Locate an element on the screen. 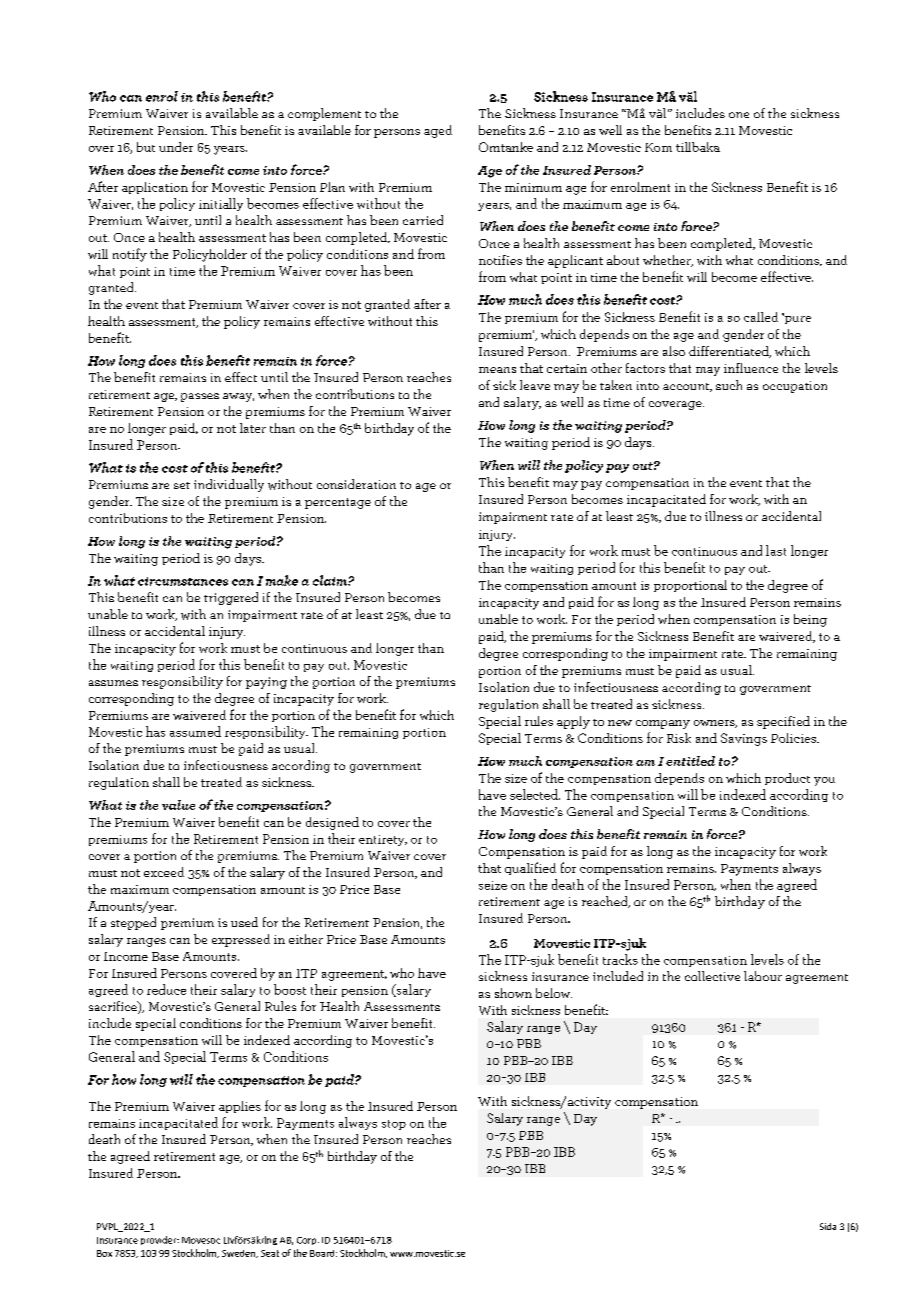 This screenshot has width=924, height=1308. specified is located at coordinates (783, 722).
